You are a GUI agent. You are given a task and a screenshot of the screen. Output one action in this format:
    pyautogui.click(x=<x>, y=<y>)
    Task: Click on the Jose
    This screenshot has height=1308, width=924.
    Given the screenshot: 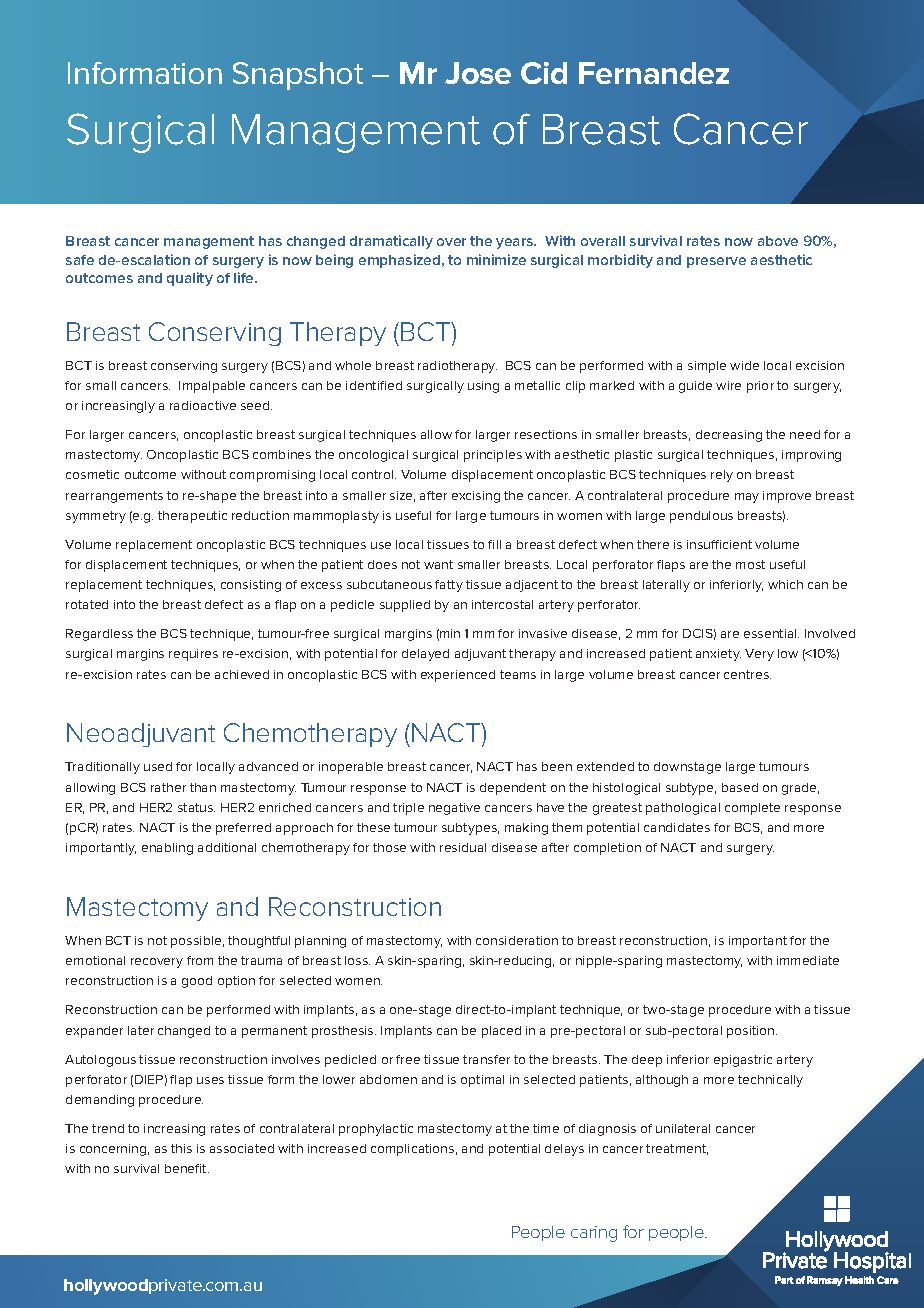 What is the action you would take?
    pyautogui.click(x=478, y=73)
